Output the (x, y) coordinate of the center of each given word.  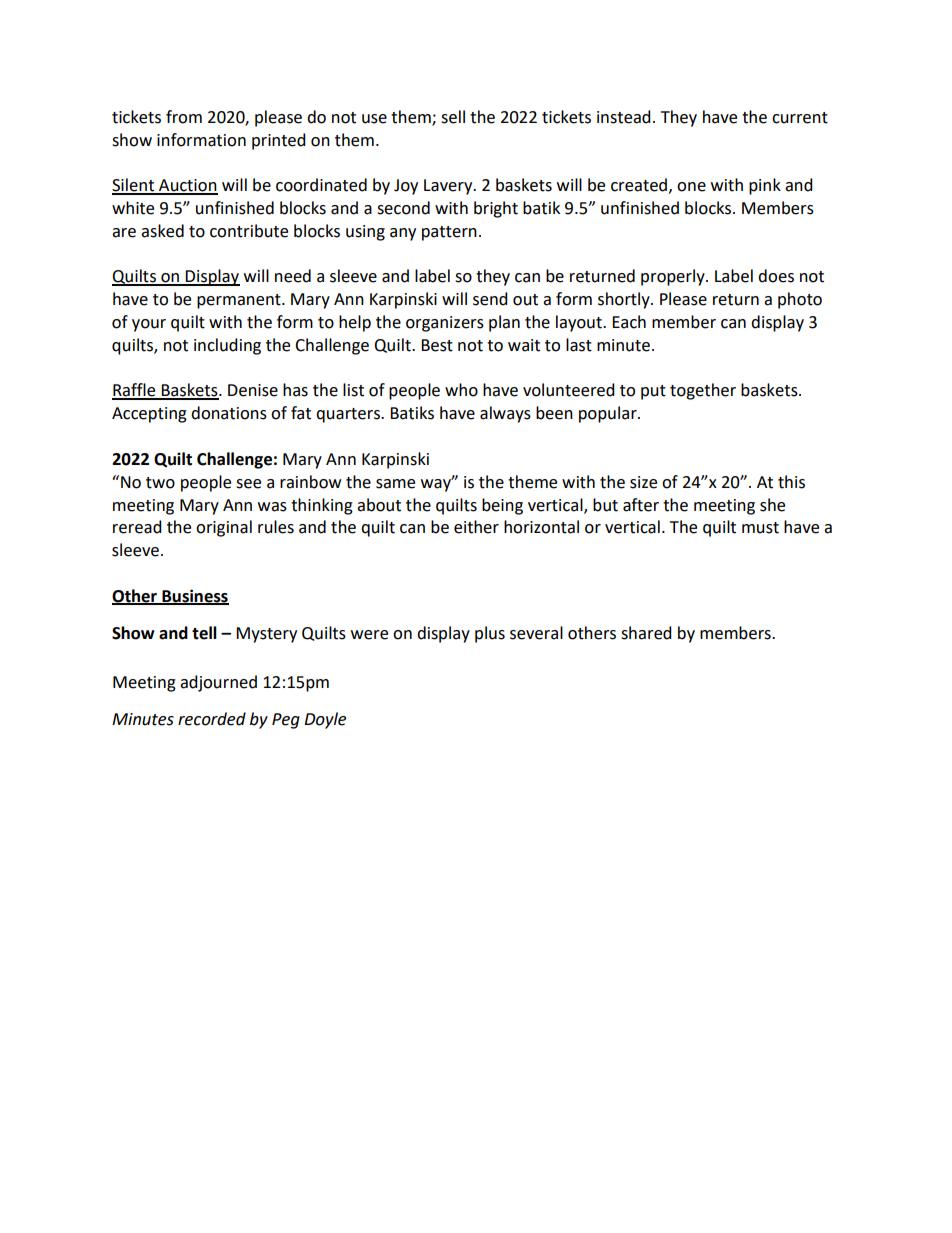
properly (674, 277)
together (703, 391)
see (248, 484)
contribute (249, 231)
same (395, 484)
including (227, 346)
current (800, 118)
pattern (449, 233)
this (791, 482)
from (184, 117)
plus (490, 634)
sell (453, 117)
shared (646, 633)
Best (437, 345)
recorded (212, 719)
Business (194, 596)
